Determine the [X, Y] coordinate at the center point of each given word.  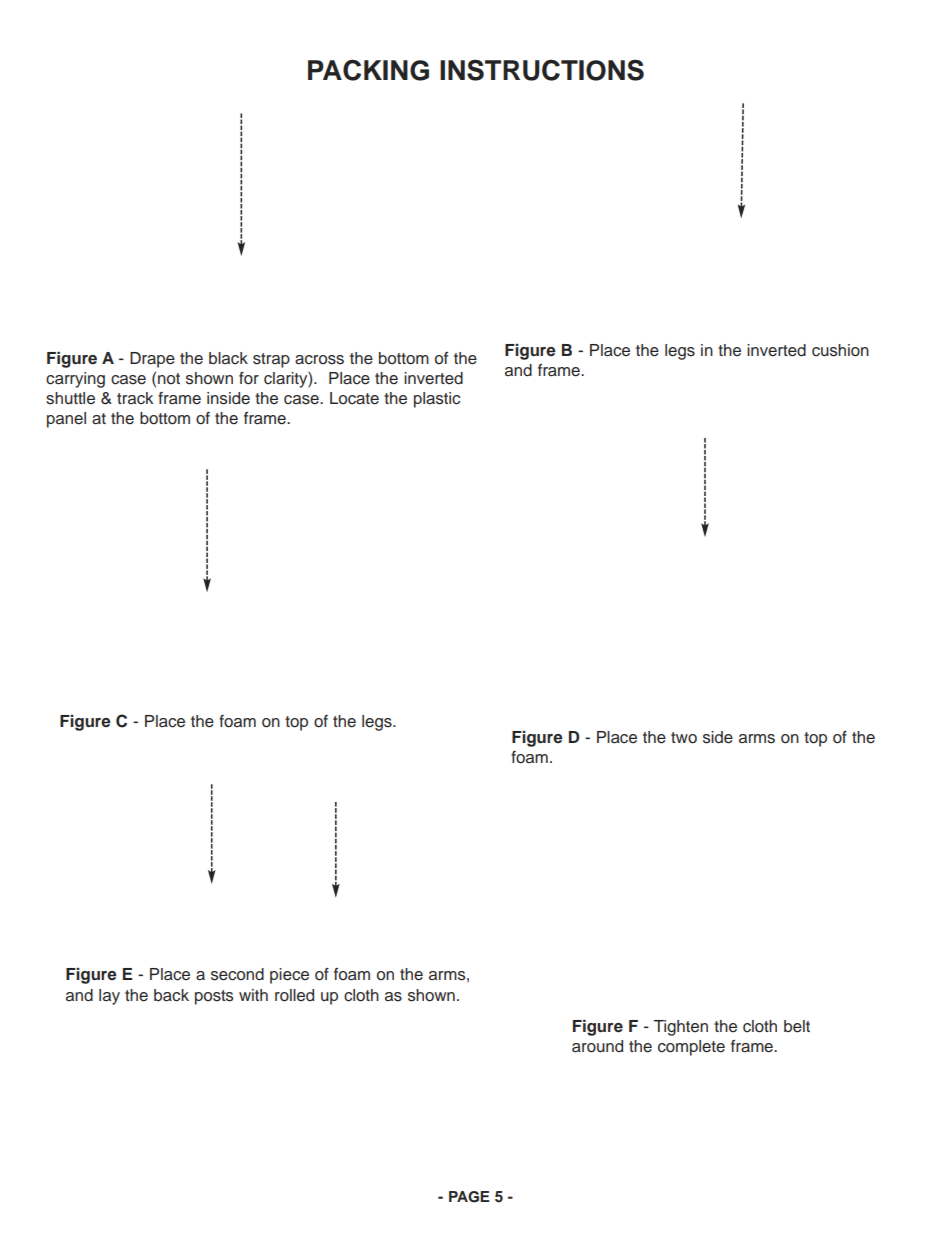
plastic [437, 400]
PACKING [368, 70]
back [171, 995]
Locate [354, 398]
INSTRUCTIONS [542, 70]
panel [66, 420]
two [684, 738]
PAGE [469, 1197]
